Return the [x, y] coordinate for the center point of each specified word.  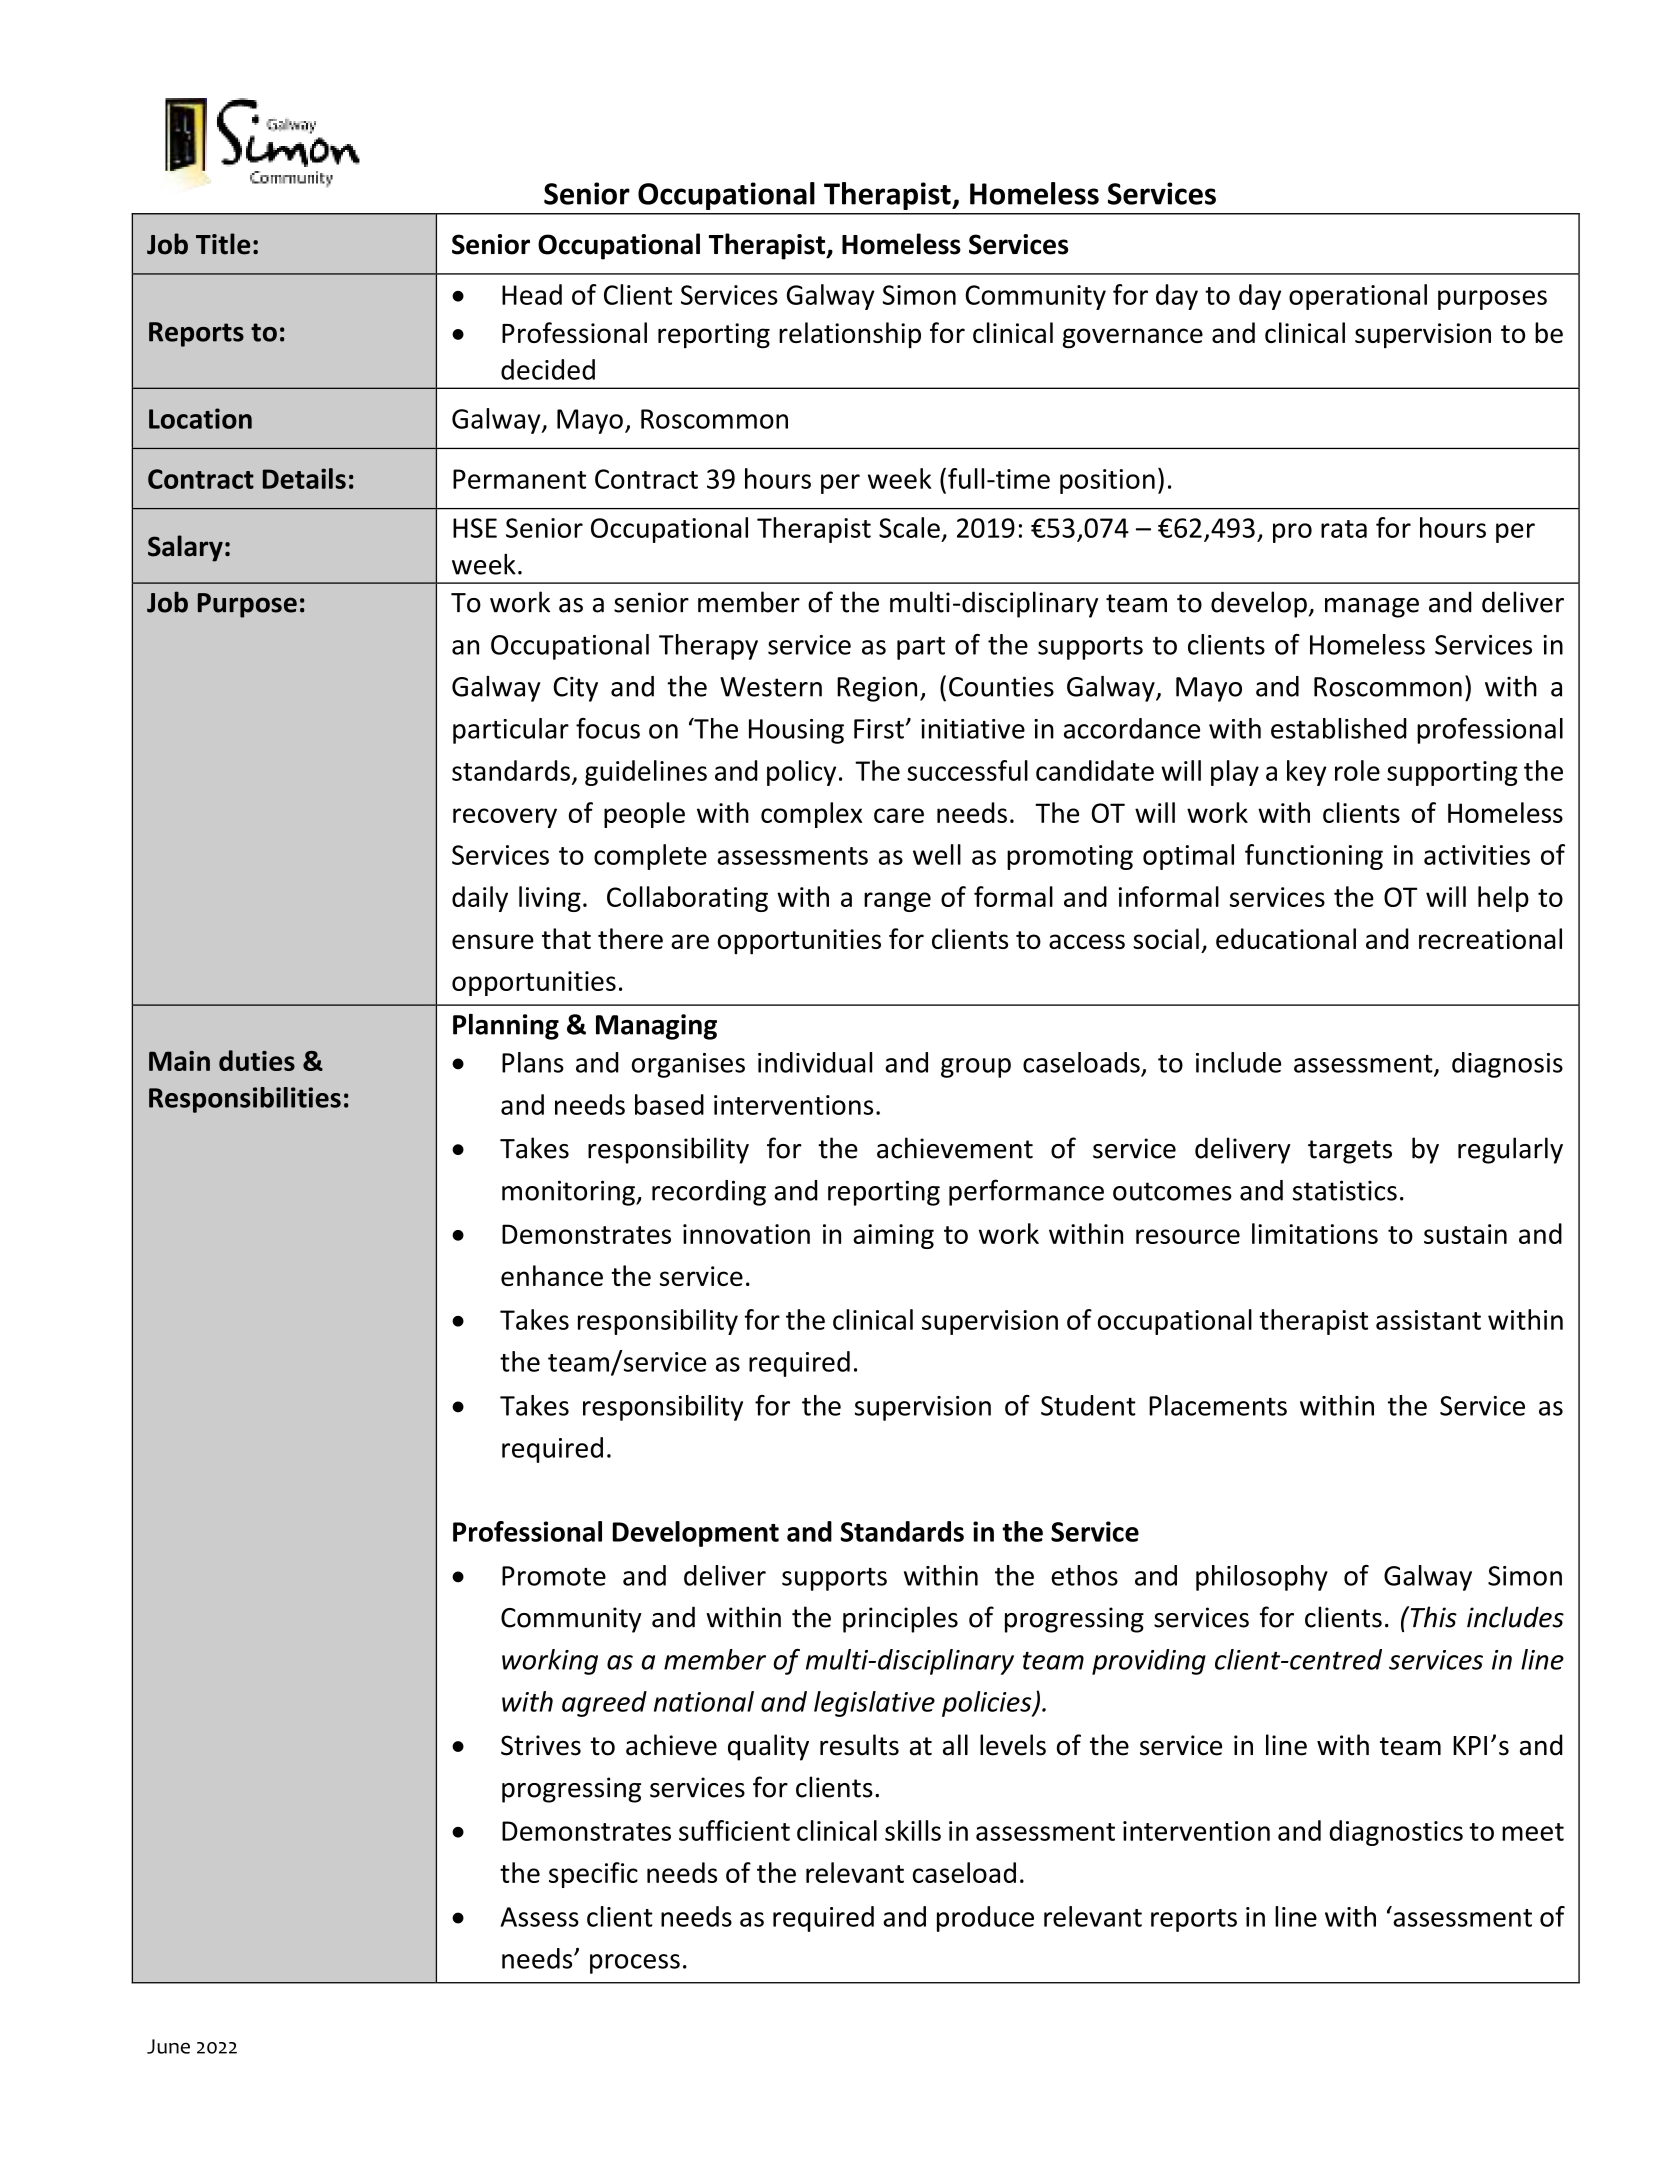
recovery [505, 818]
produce [985, 1919]
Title [223, 244]
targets [1350, 1152]
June [168, 2046]
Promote [554, 1576]
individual [815, 1062]
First [879, 729]
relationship [850, 335]
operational [1358, 297]
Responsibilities [245, 1100]
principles [900, 1619]
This [1432, 1617]
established [1339, 728]
